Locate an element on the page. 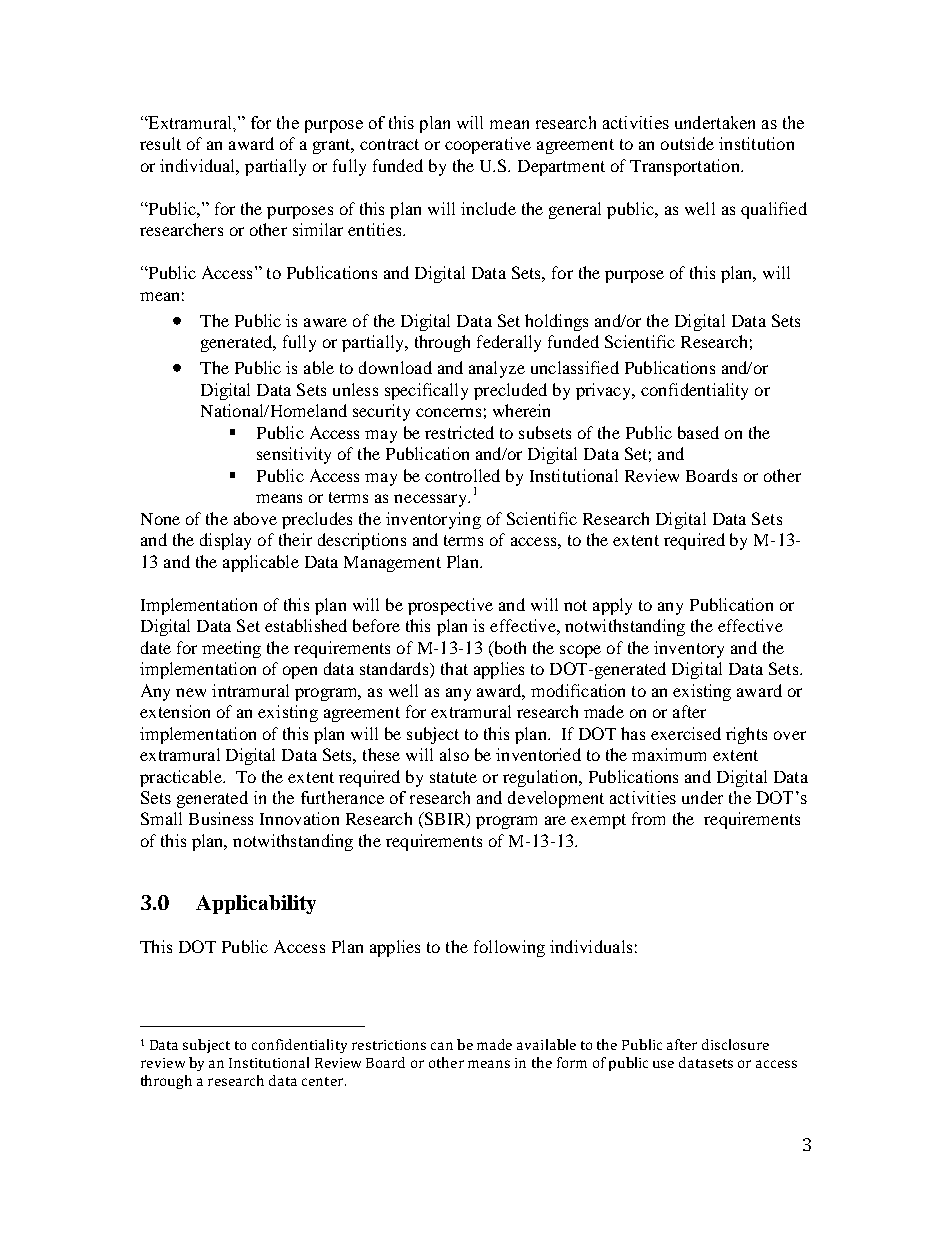  cooperative is located at coordinates (488, 145).
